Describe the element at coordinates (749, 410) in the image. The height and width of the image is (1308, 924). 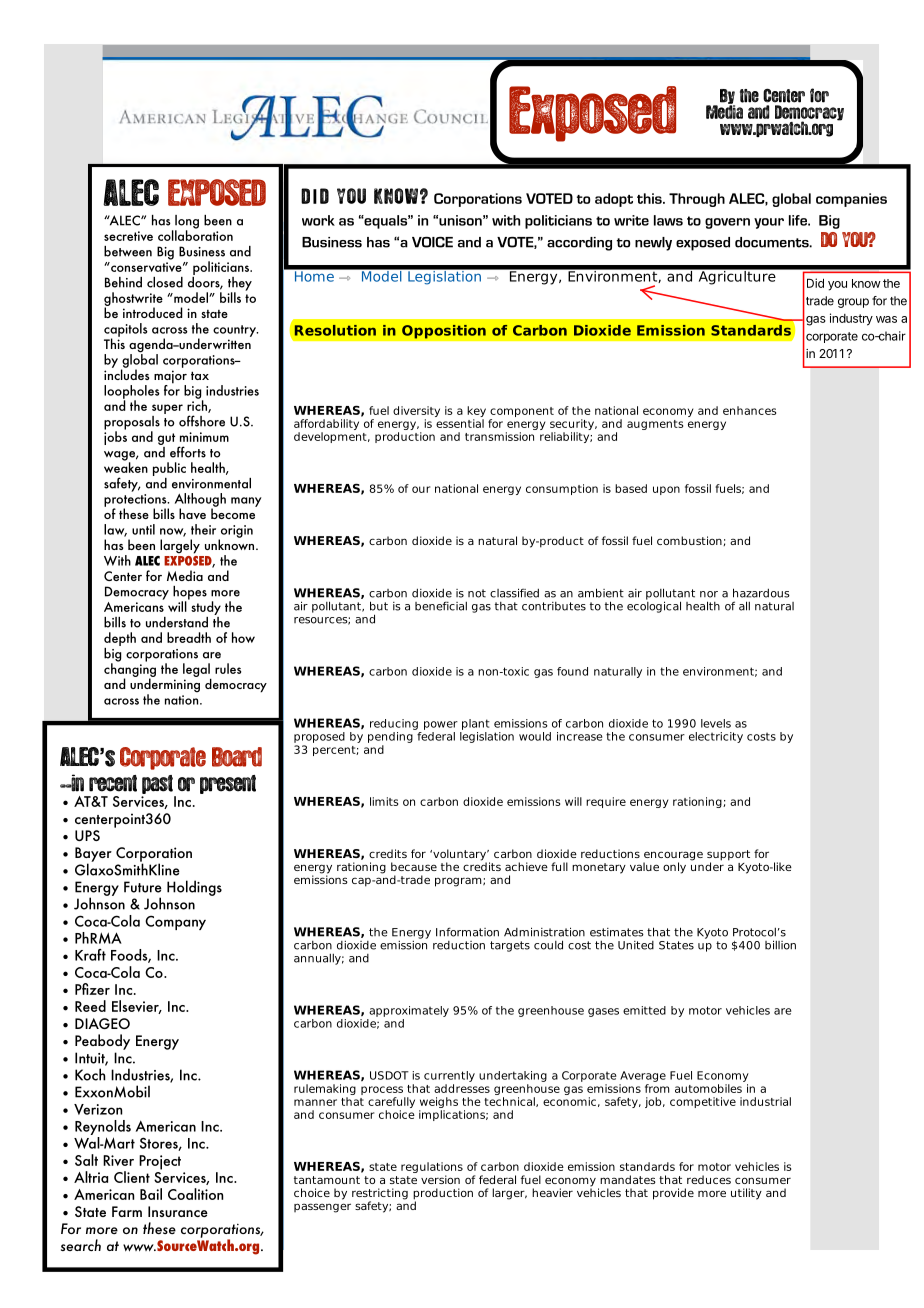
I see `enhances` at that location.
